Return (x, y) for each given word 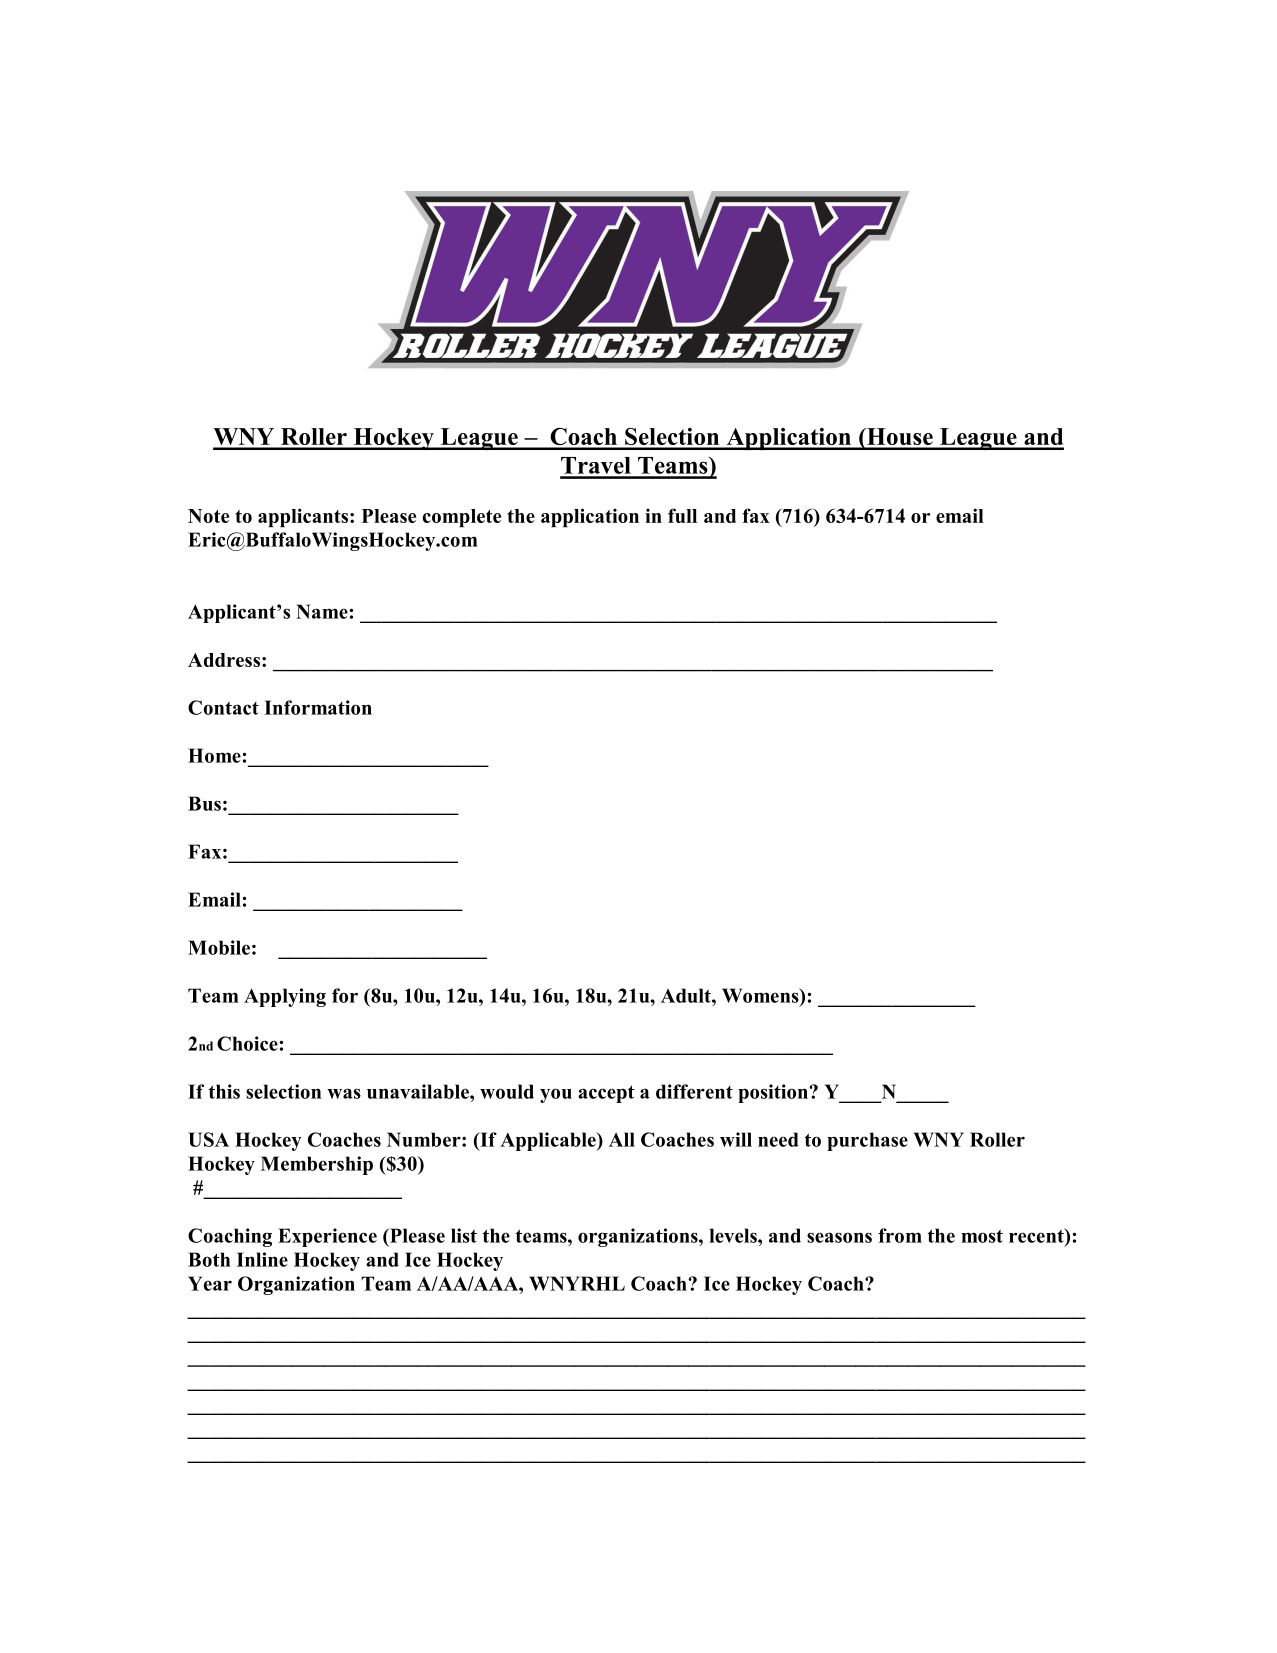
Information (318, 707)
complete (462, 518)
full (682, 515)
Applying (285, 997)
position (774, 1093)
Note (208, 516)
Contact (223, 707)
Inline (262, 1259)
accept (606, 1094)
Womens (761, 995)
